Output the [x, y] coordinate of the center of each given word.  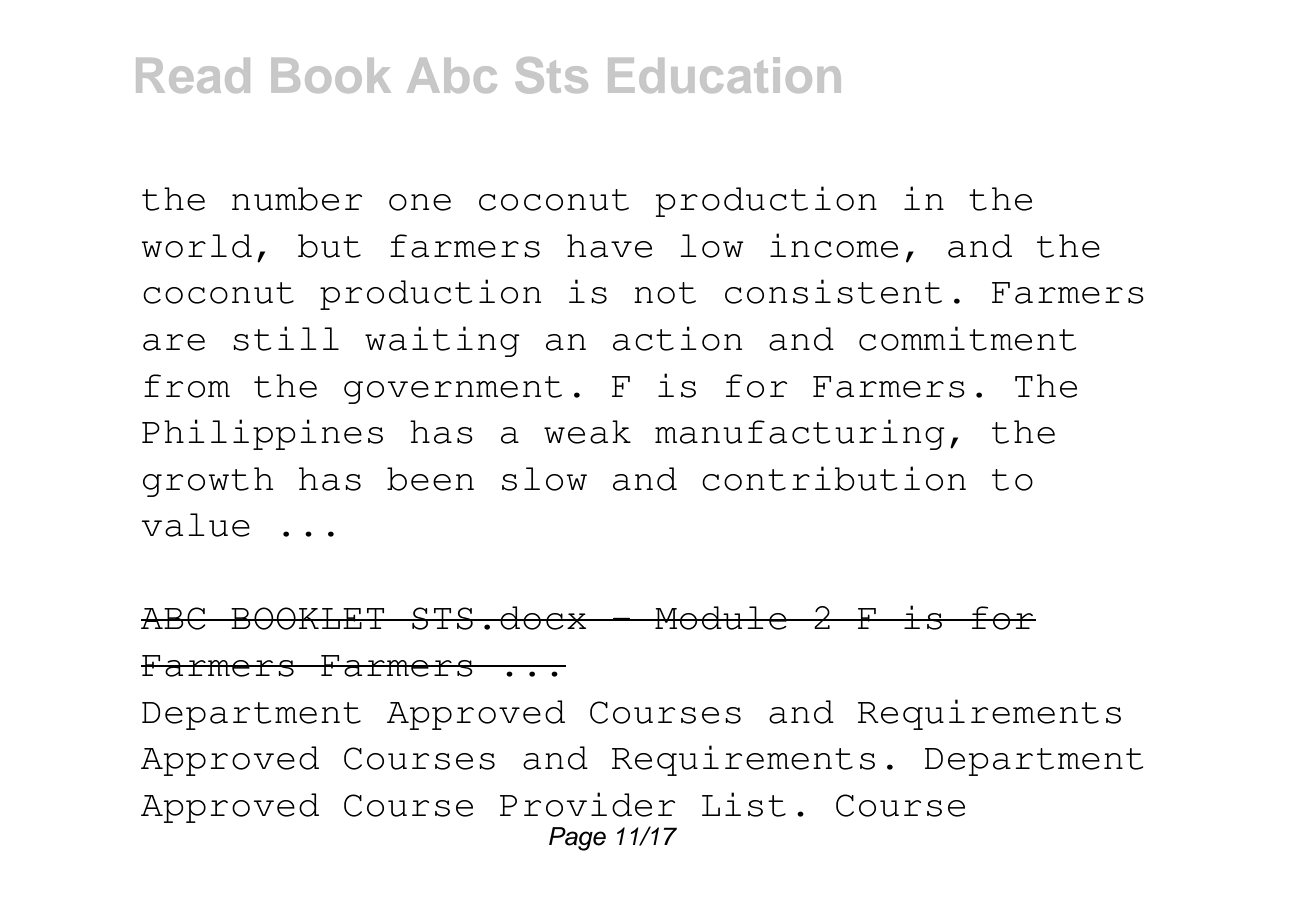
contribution [834, 478]
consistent [833, 291]
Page [577, 839]
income [834, 245]
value [195, 525]
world [196, 246]
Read [193, 75]
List [744, 804]
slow [544, 479]
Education [724, 75]
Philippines [262, 434]
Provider [588, 804]
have [609, 246]
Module [721, 618]
